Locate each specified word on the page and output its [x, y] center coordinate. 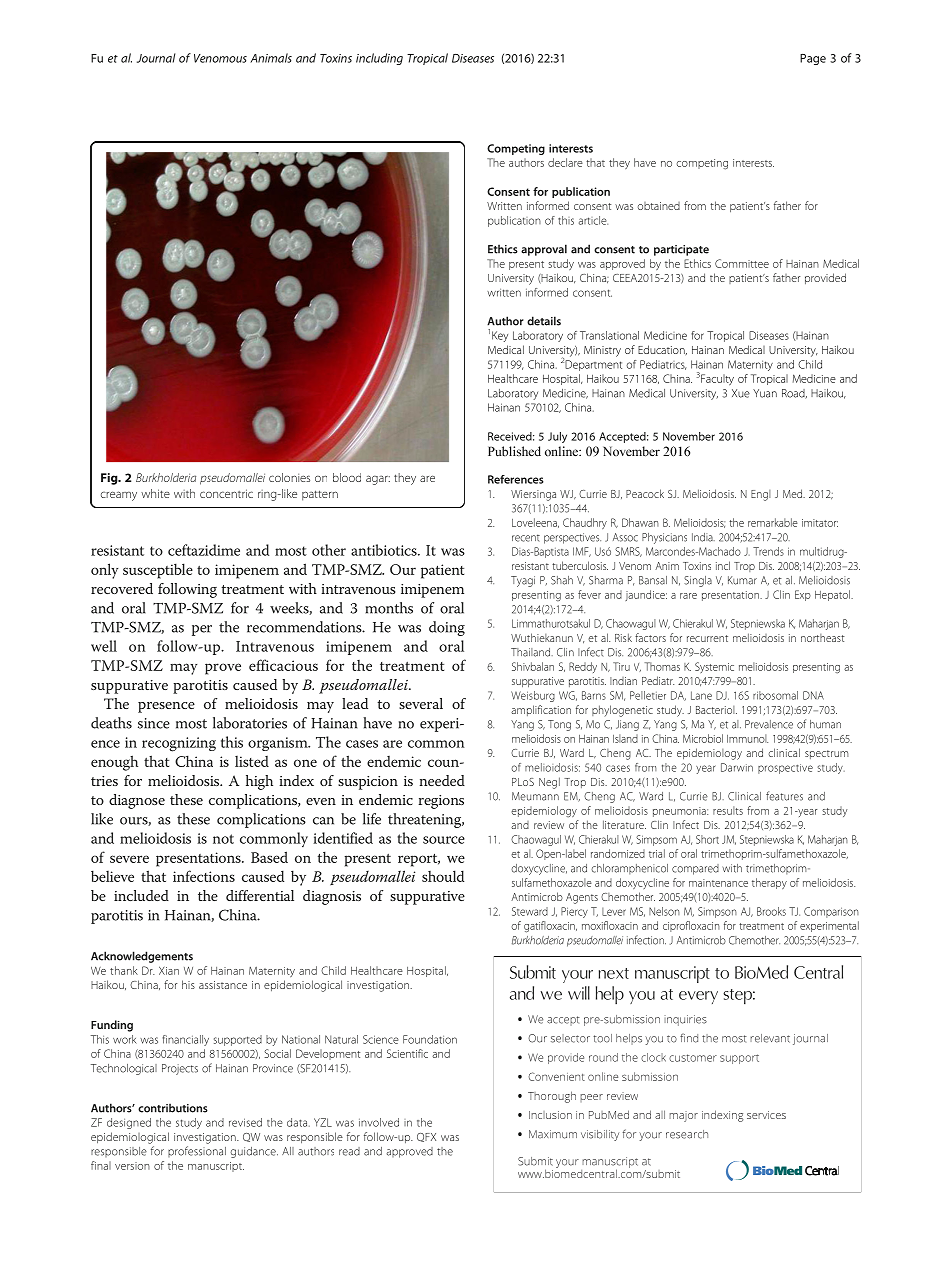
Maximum [553, 1134]
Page [813, 59]
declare [565, 162]
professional [197, 1151]
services [766, 1115]
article [593, 220]
